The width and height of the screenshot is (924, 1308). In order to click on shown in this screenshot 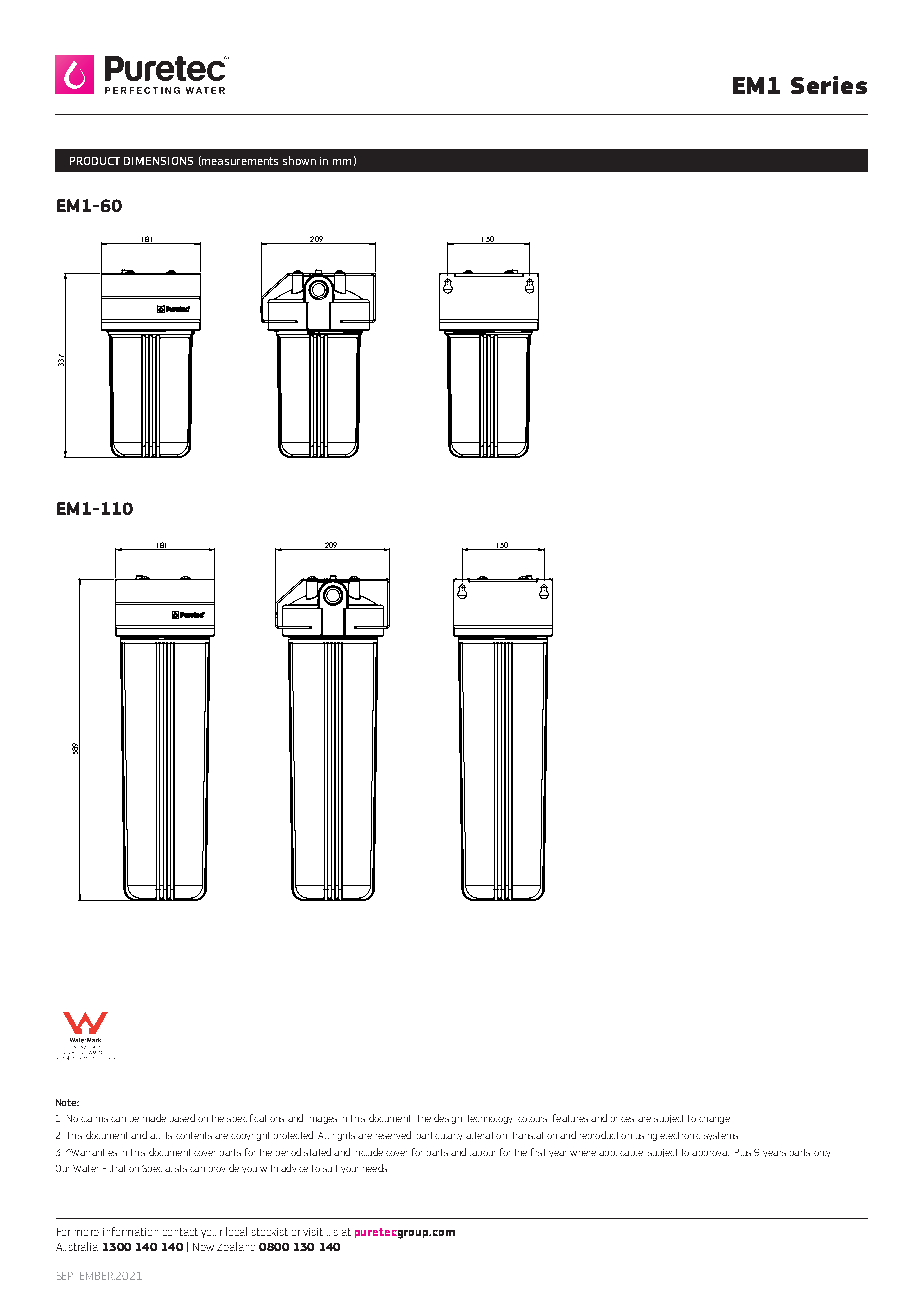, I will do `click(299, 160)`.
